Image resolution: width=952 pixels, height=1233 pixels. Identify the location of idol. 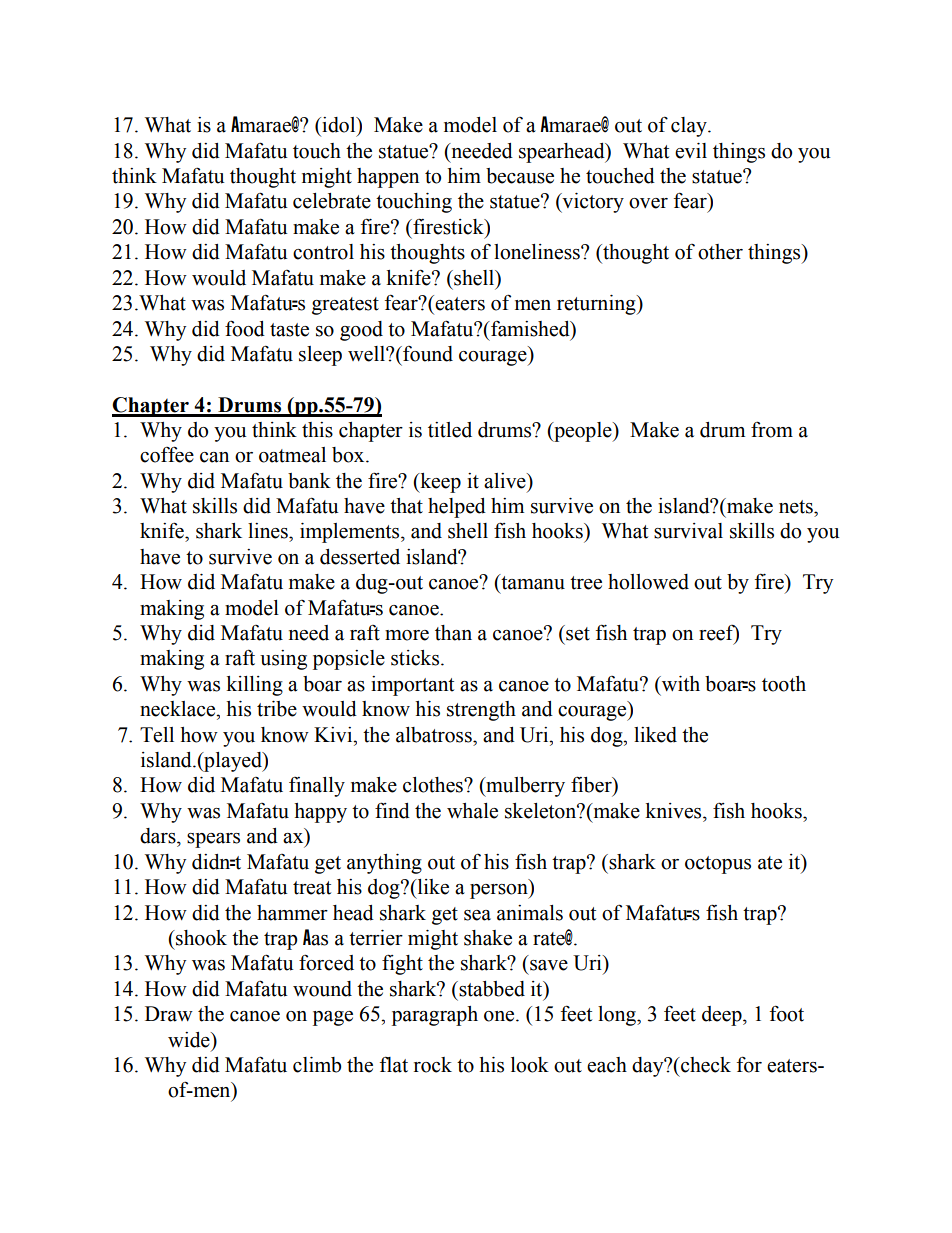
(339, 125).
